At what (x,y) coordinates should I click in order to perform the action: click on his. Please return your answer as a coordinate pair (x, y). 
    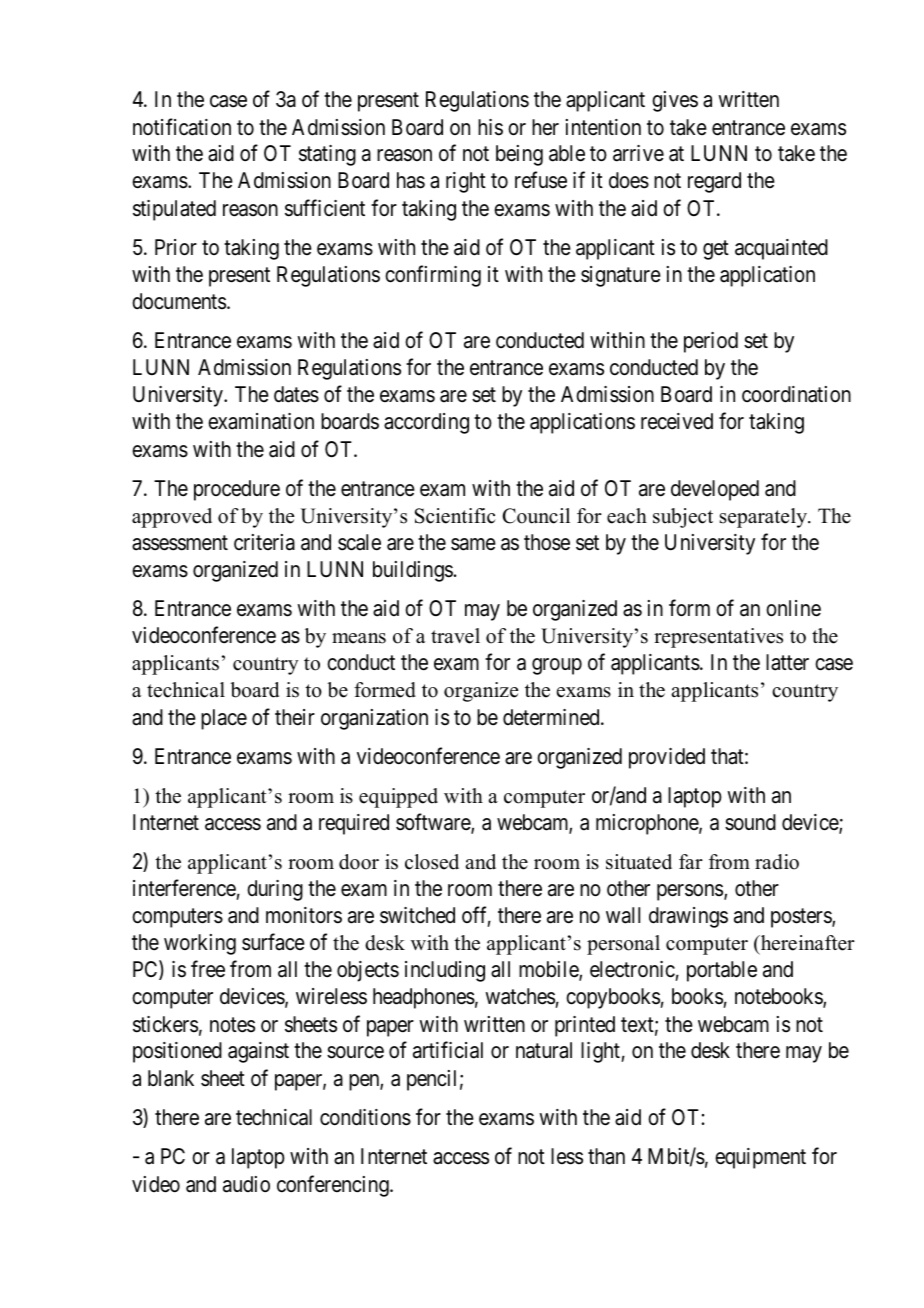
    Looking at the image, I should click on (490, 127).
